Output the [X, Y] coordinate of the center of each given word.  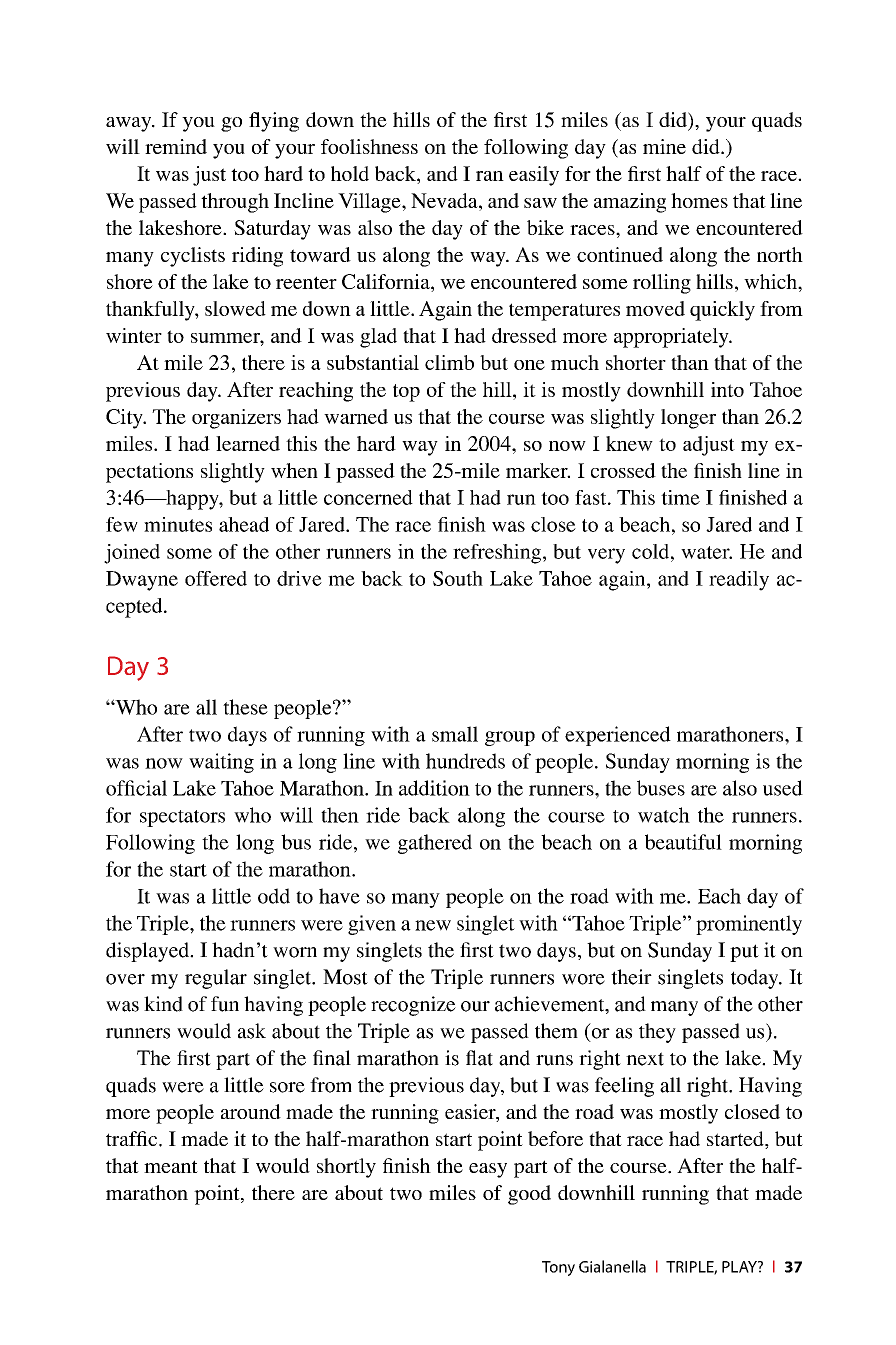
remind [176, 146]
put [744, 953]
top [406, 393]
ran [490, 176]
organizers [236, 419]
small [455, 734]
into [727, 389]
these [245, 707]
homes [699, 200]
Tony [558, 1268]
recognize [413, 1006]
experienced [618, 736]
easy [488, 1170]
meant [171, 1166]
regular [216, 979]
